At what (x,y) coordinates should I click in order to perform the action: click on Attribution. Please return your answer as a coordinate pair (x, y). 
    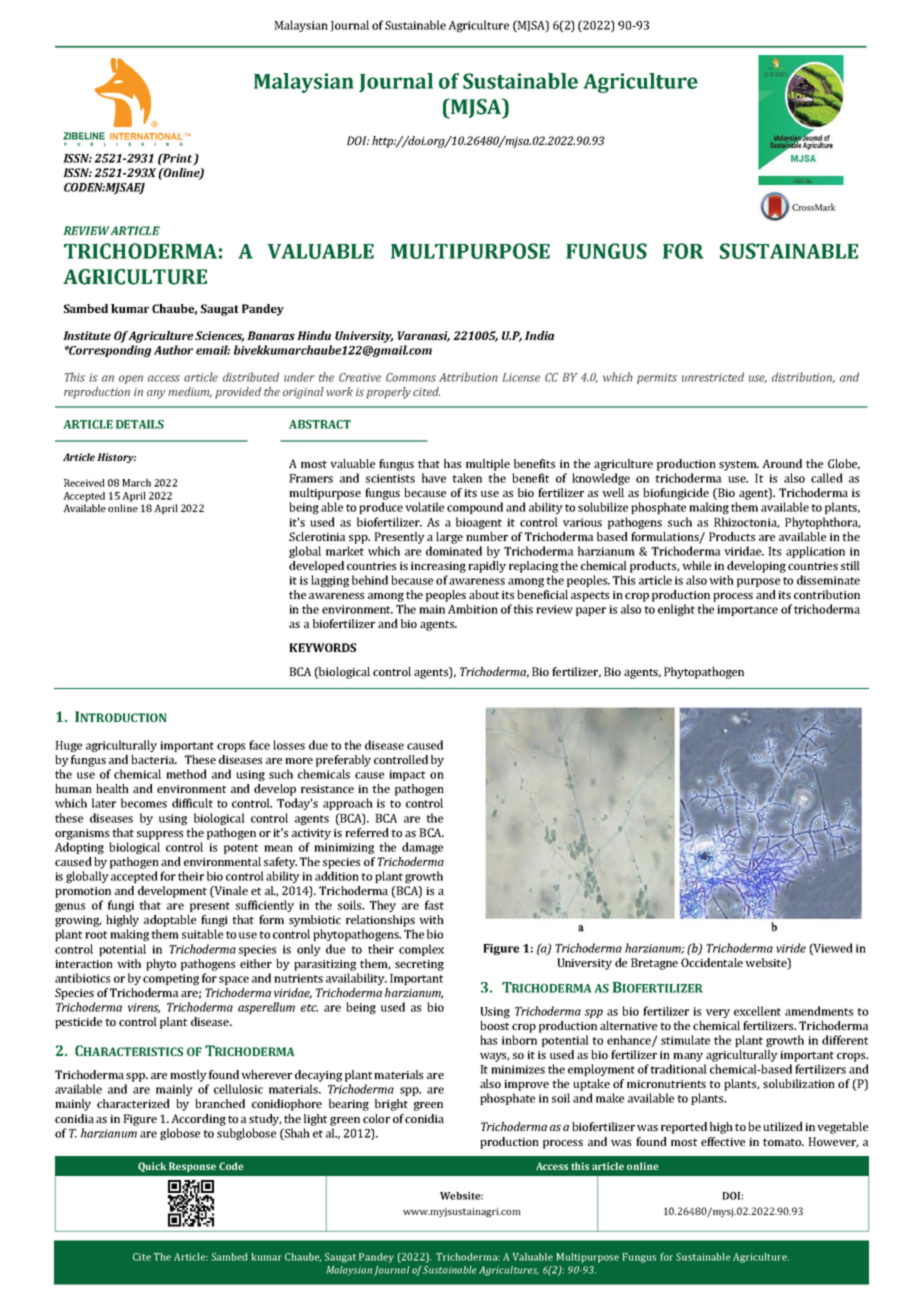
    Looking at the image, I should click on (468, 377).
